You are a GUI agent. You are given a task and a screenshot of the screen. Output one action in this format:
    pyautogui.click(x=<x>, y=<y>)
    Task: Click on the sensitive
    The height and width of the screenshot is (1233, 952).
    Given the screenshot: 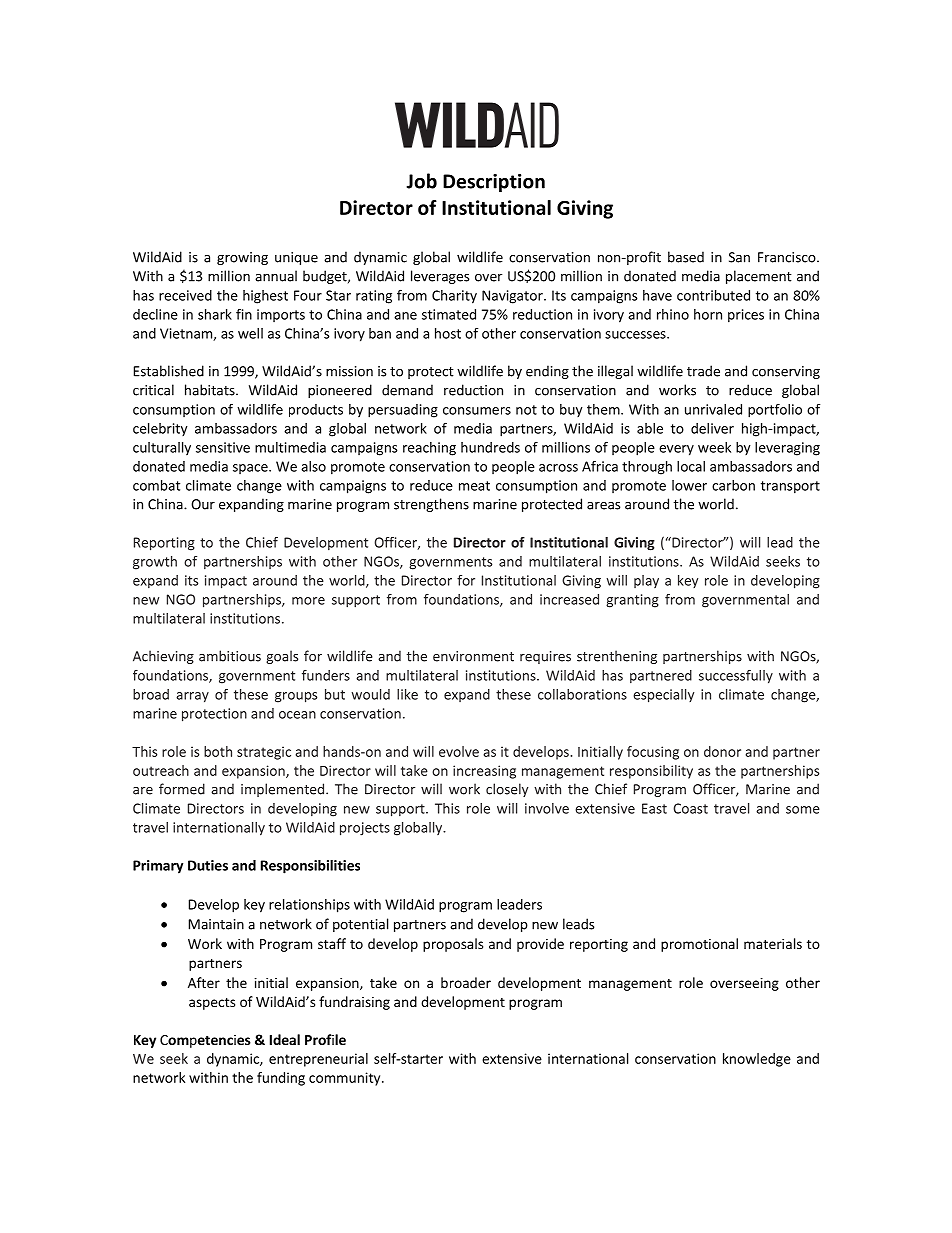 What is the action you would take?
    pyautogui.click(x=223, y=447)
